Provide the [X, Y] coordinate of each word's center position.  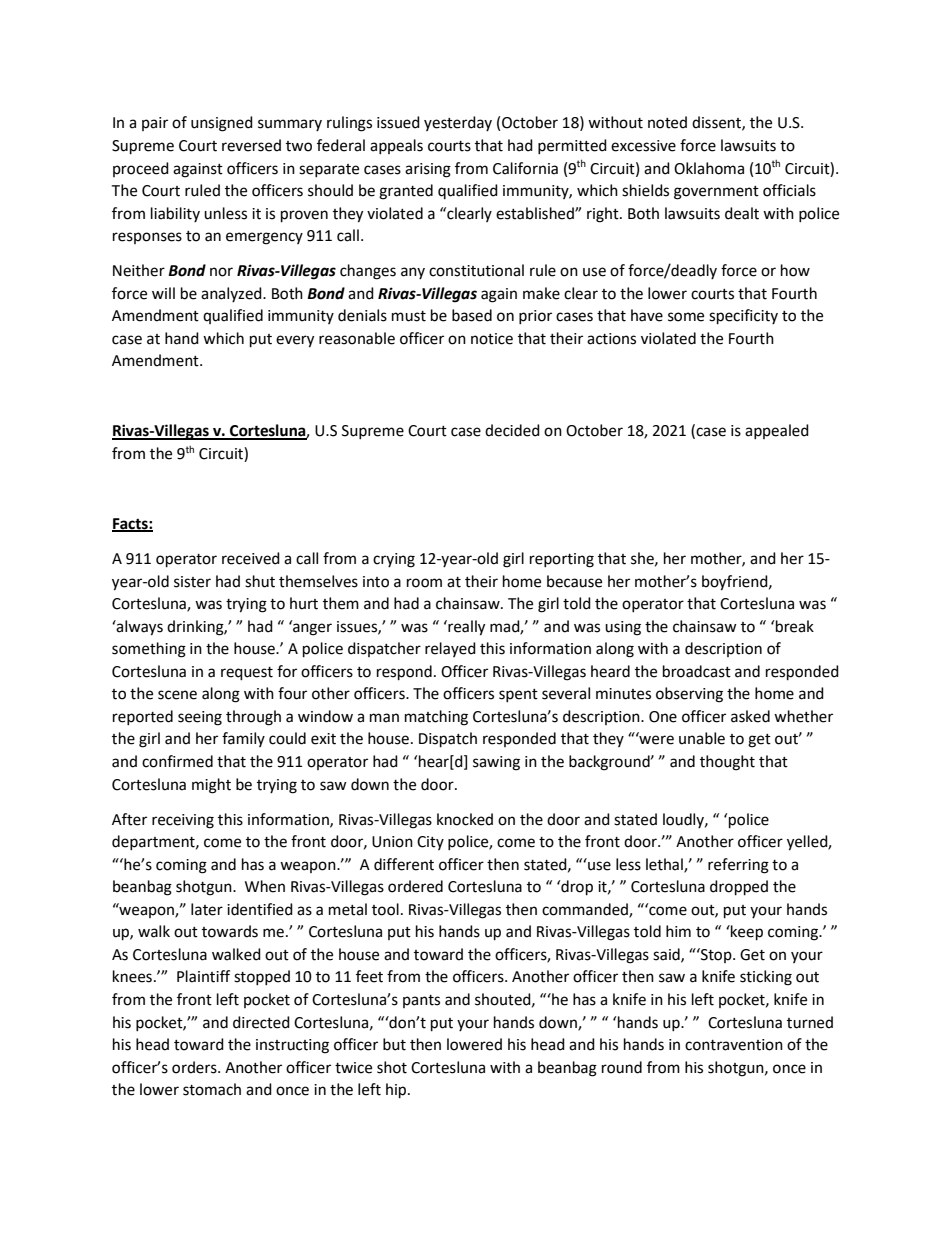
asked [750, 716]
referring [738, 866]
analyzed [232, 294]
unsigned [222, 124]
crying [394, 560]
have [647, 315]
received [251, 558]
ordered [415, 886]
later [207, 909]
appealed [777, 431]
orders [195, 1067]
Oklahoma [709, 168]
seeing [200, 718]
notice [492, 339]
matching [436, 718]
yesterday [458, 123]
